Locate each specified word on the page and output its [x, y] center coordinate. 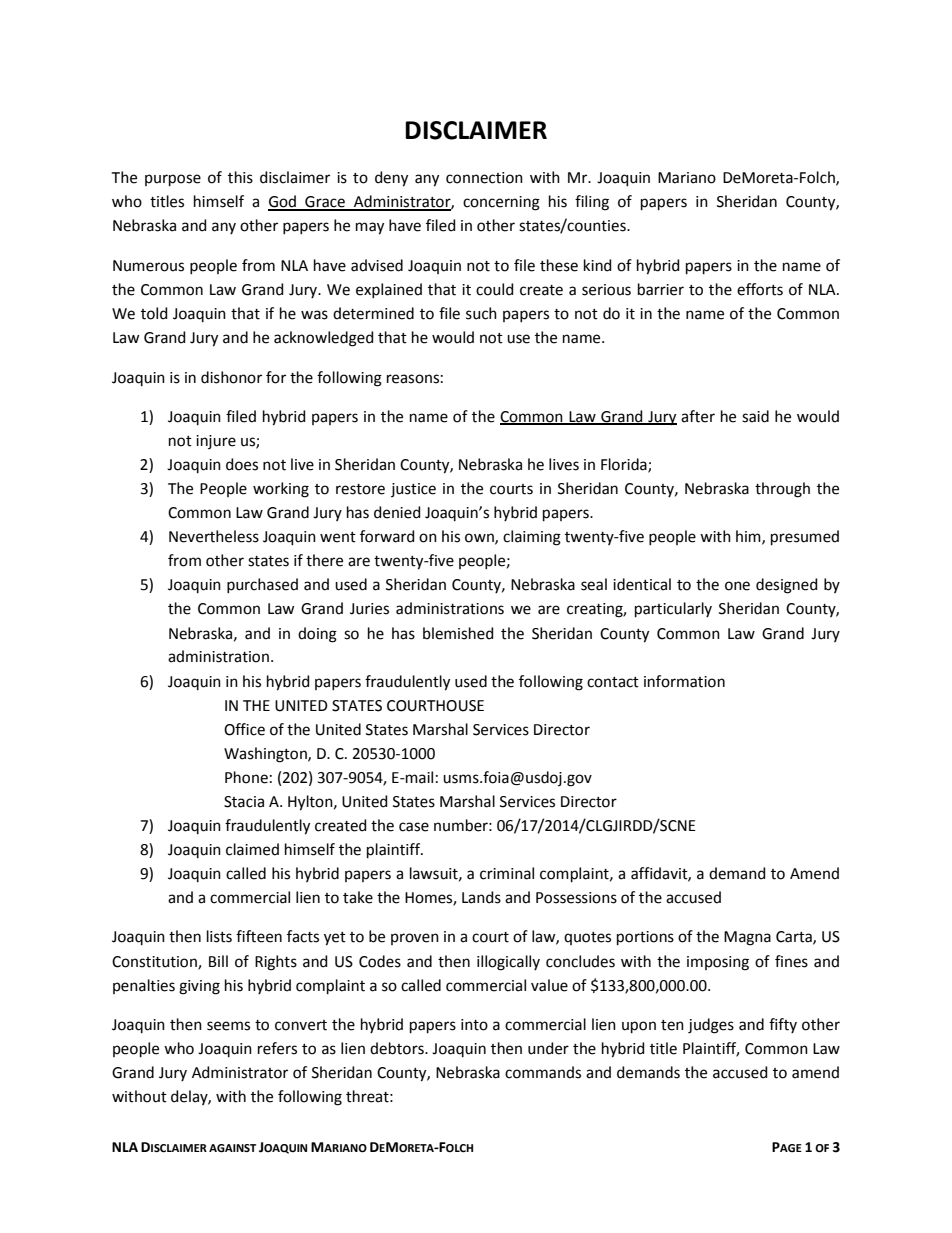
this [240, 177]
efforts [760, 289]
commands [543, 1072]
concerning [501, 203]
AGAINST [232, 1148]
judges [711, 1026]
